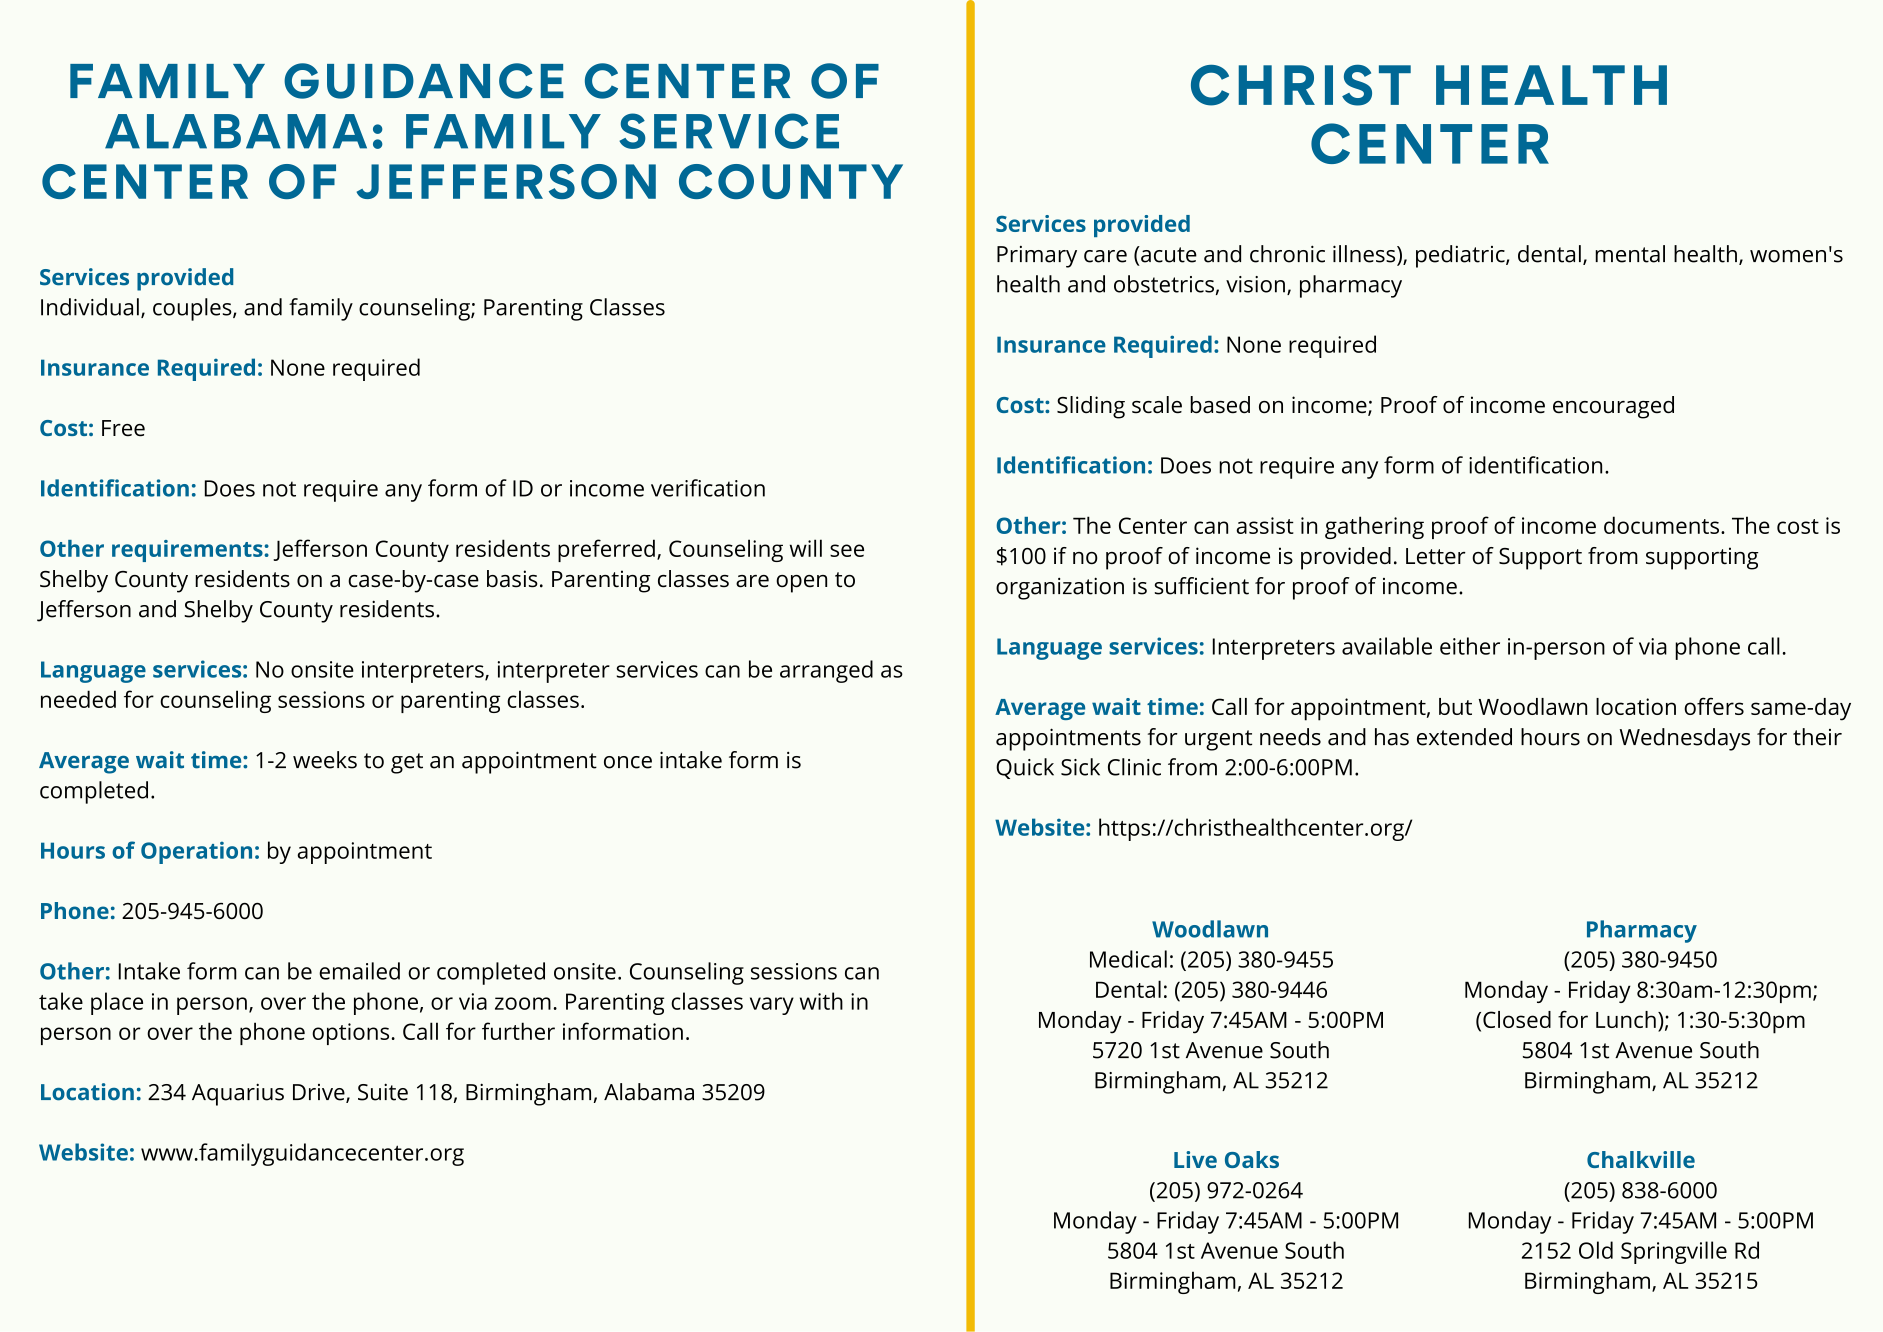 The height and width of the page is (1332, 1883). Describe the element at coordinates (1626, 1019) in the page. I see `Lunch` at that location.
